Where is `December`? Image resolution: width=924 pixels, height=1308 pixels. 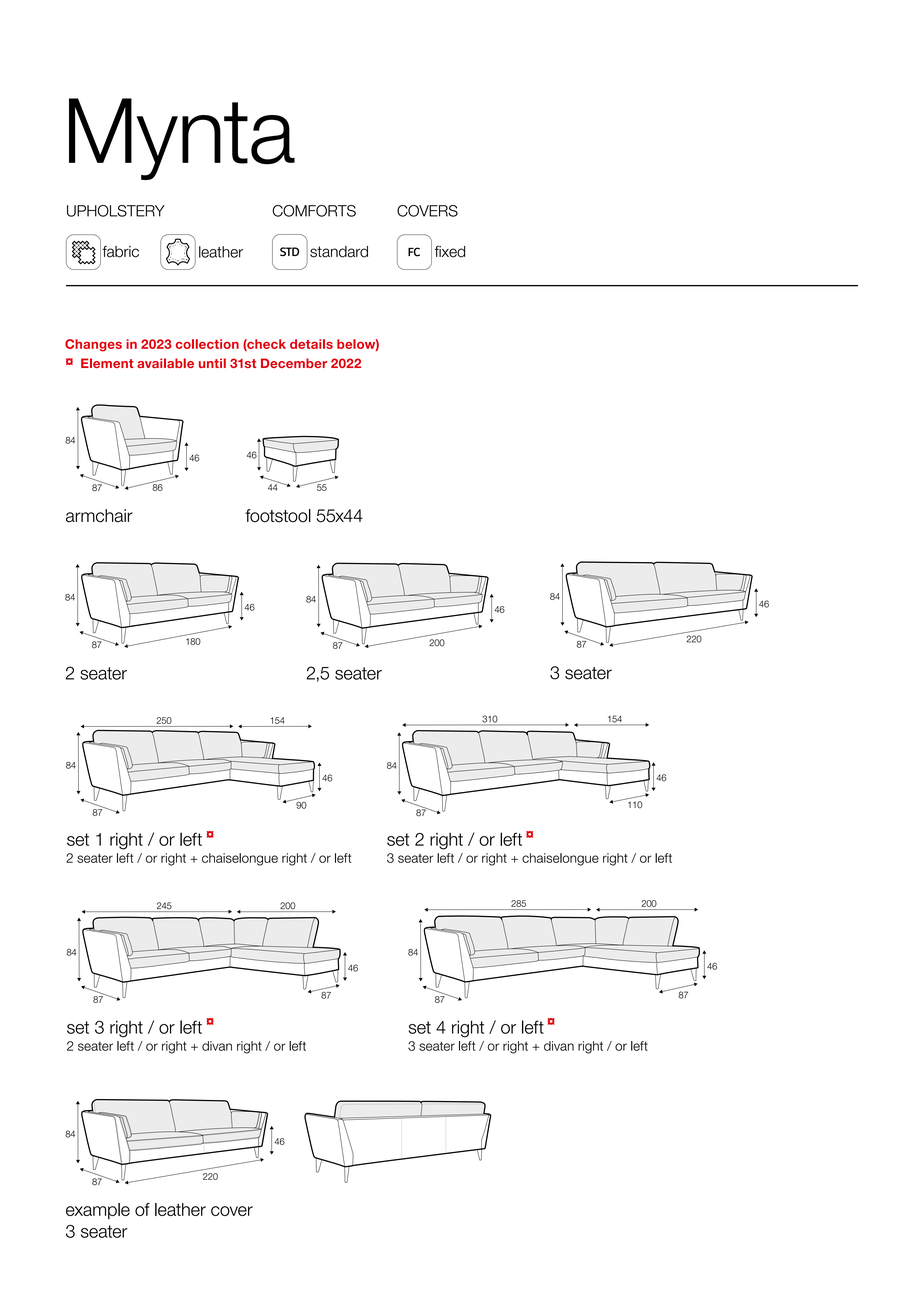
December is located at coordinates (294, 363).
